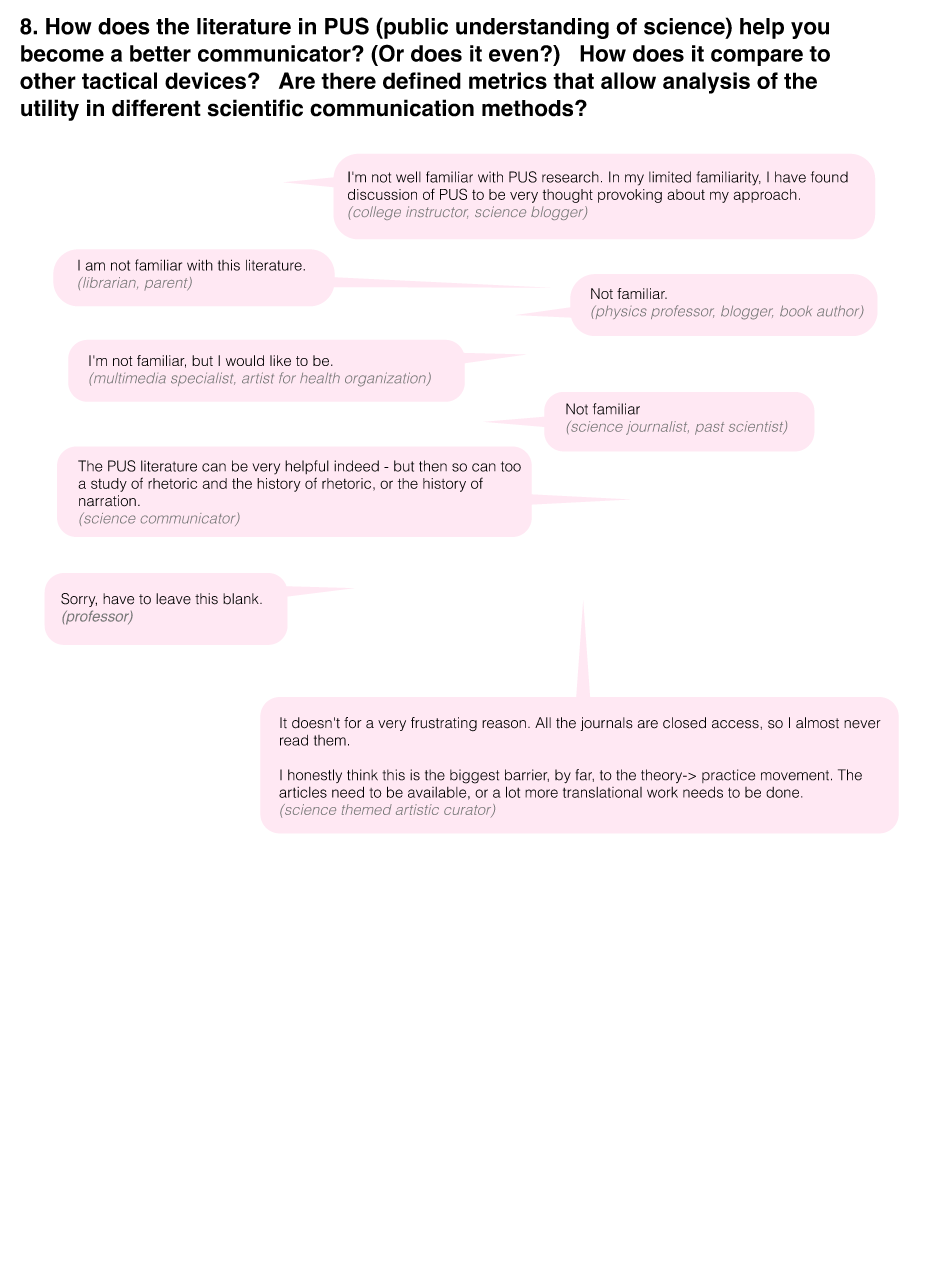  What do you see at coordinates (160, 53) in the screenshot?
I see `better` at bounding box center [160, 53].
